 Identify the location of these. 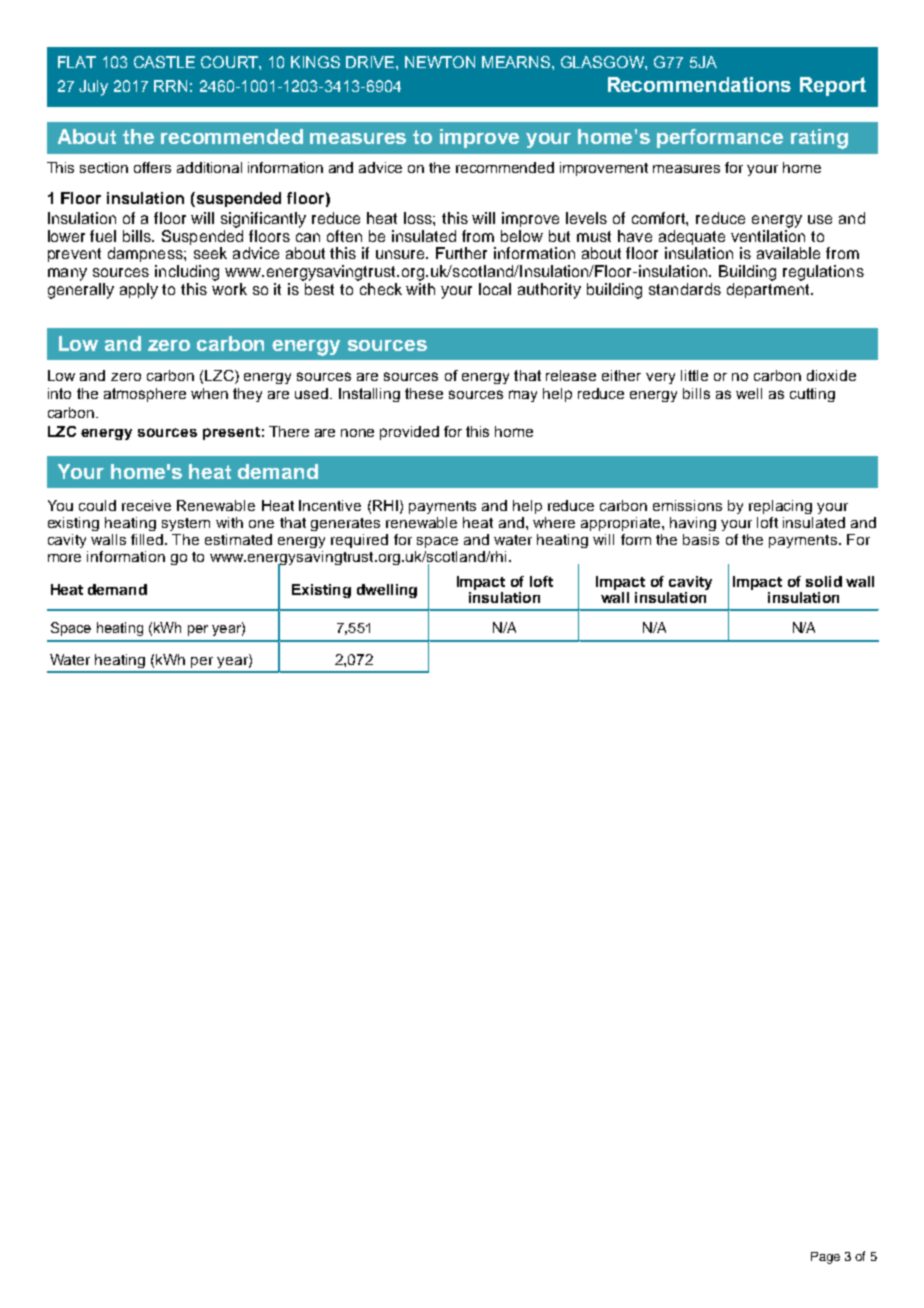
(424, 393).
